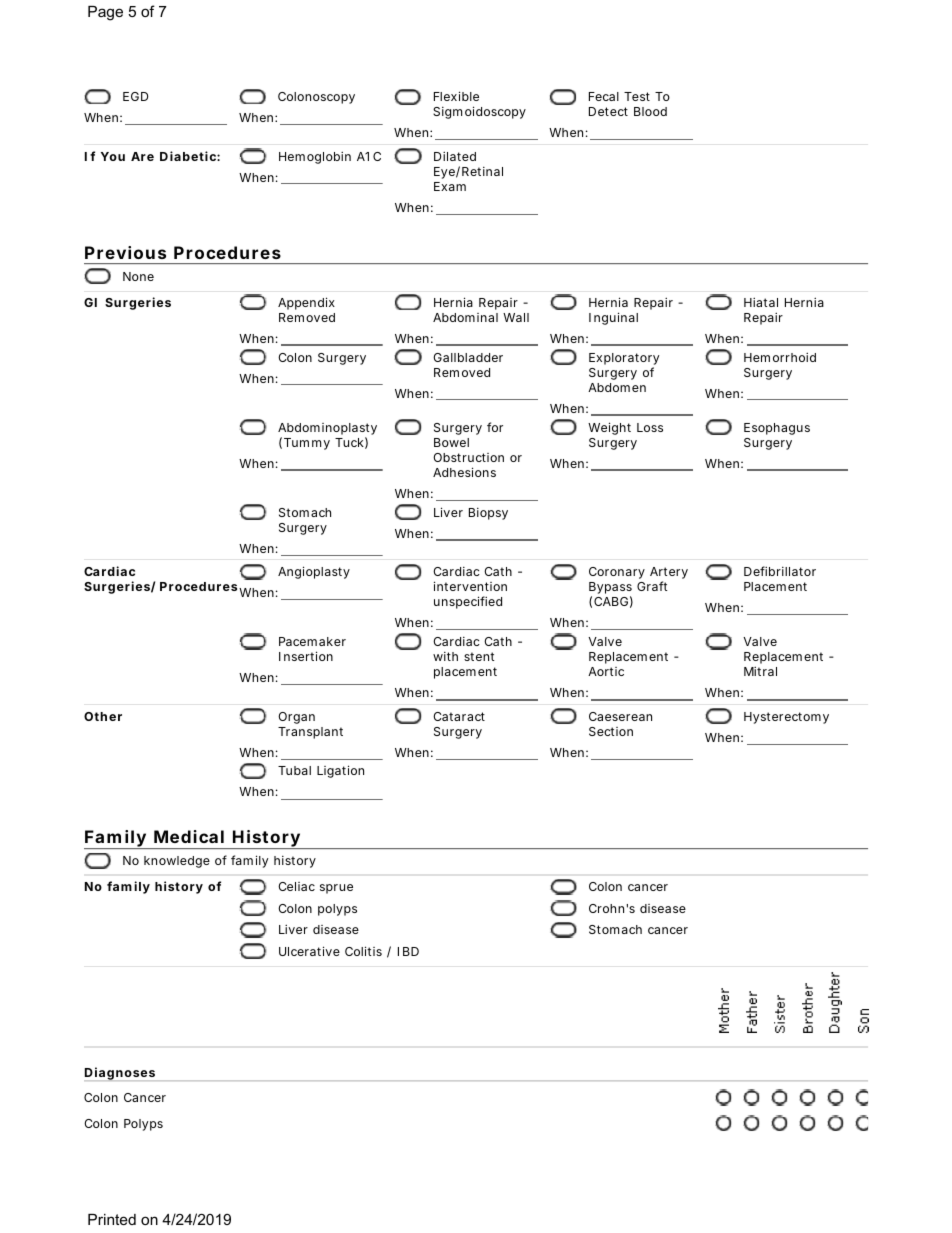 The width and height of the document is (952, 1233). What do you see at coordinates (468, 602) in the document?
I see `unspecified` at bounding box center [468, 602].
